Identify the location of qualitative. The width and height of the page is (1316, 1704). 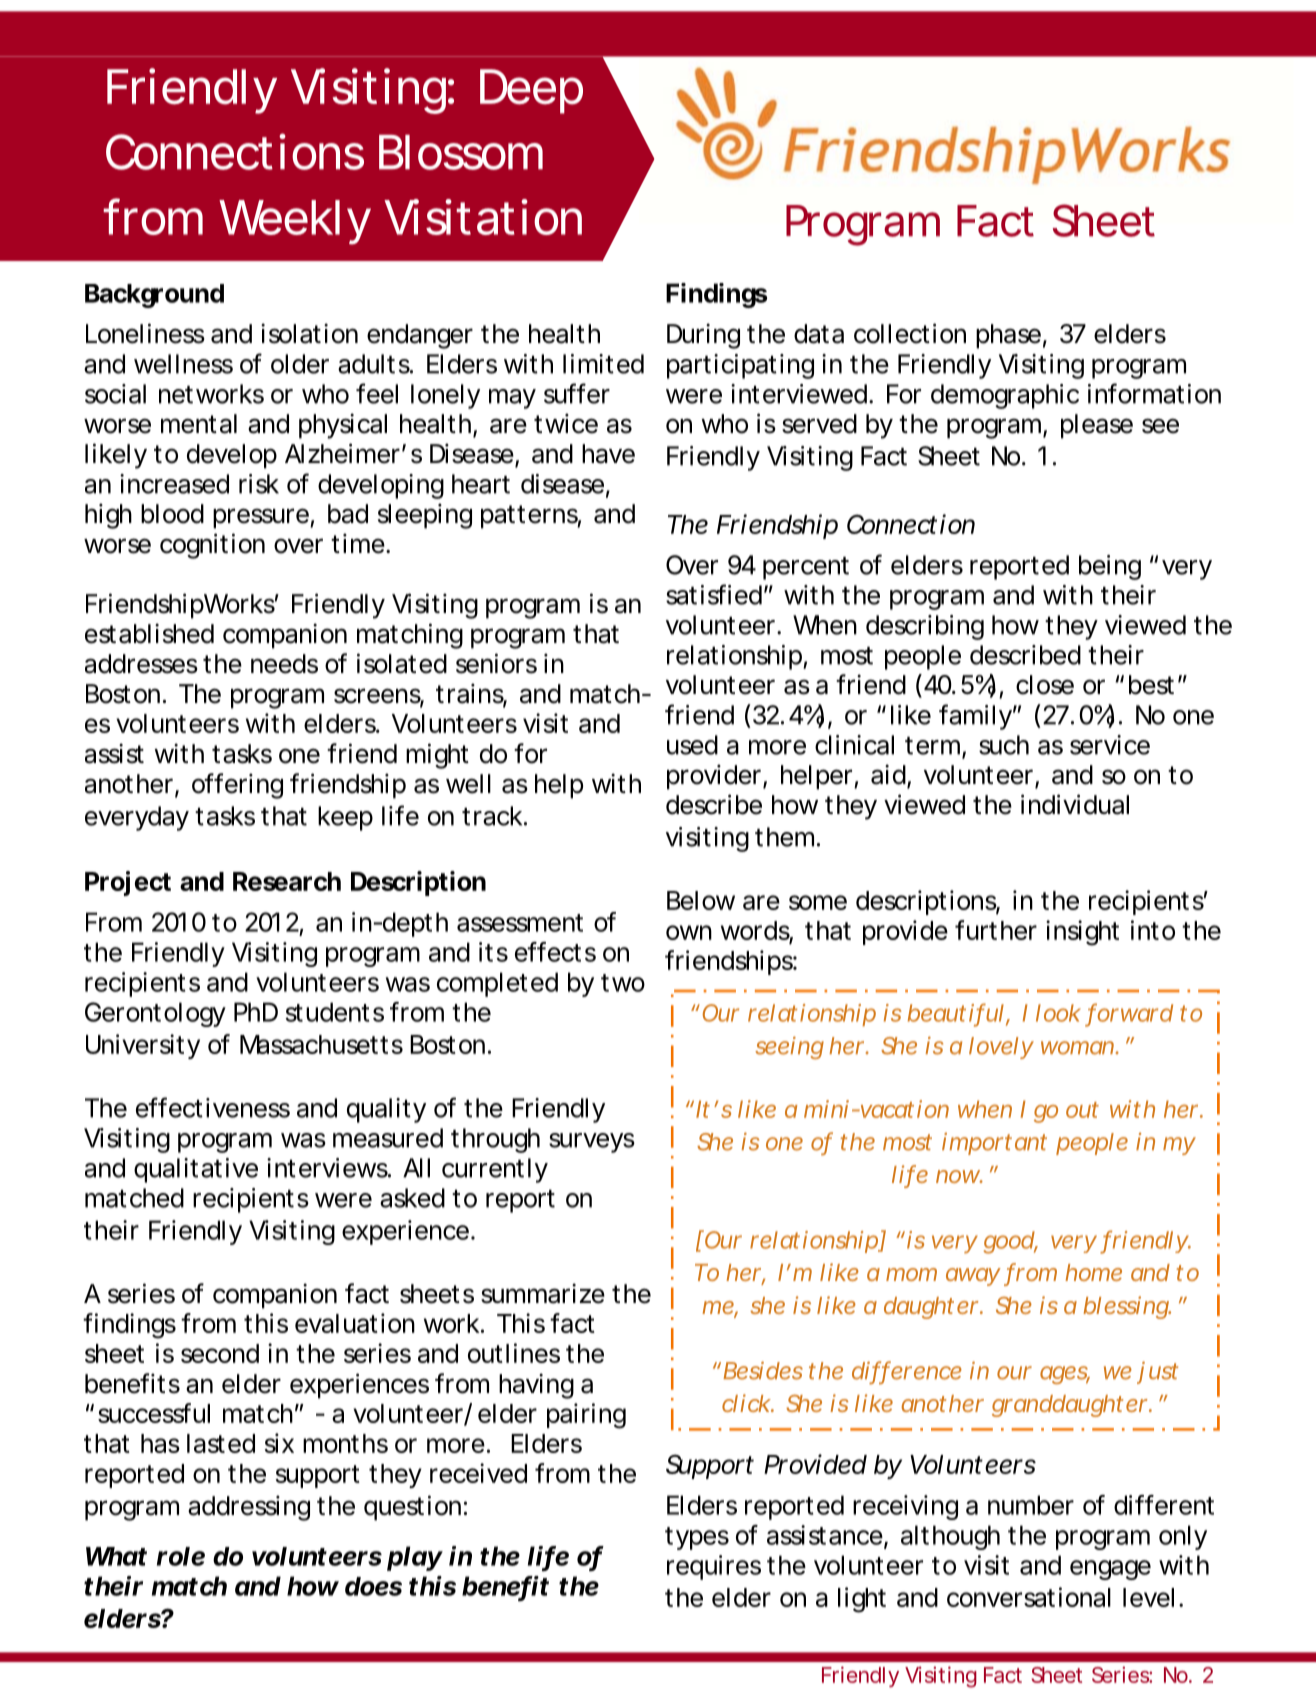
(196, 1170).
